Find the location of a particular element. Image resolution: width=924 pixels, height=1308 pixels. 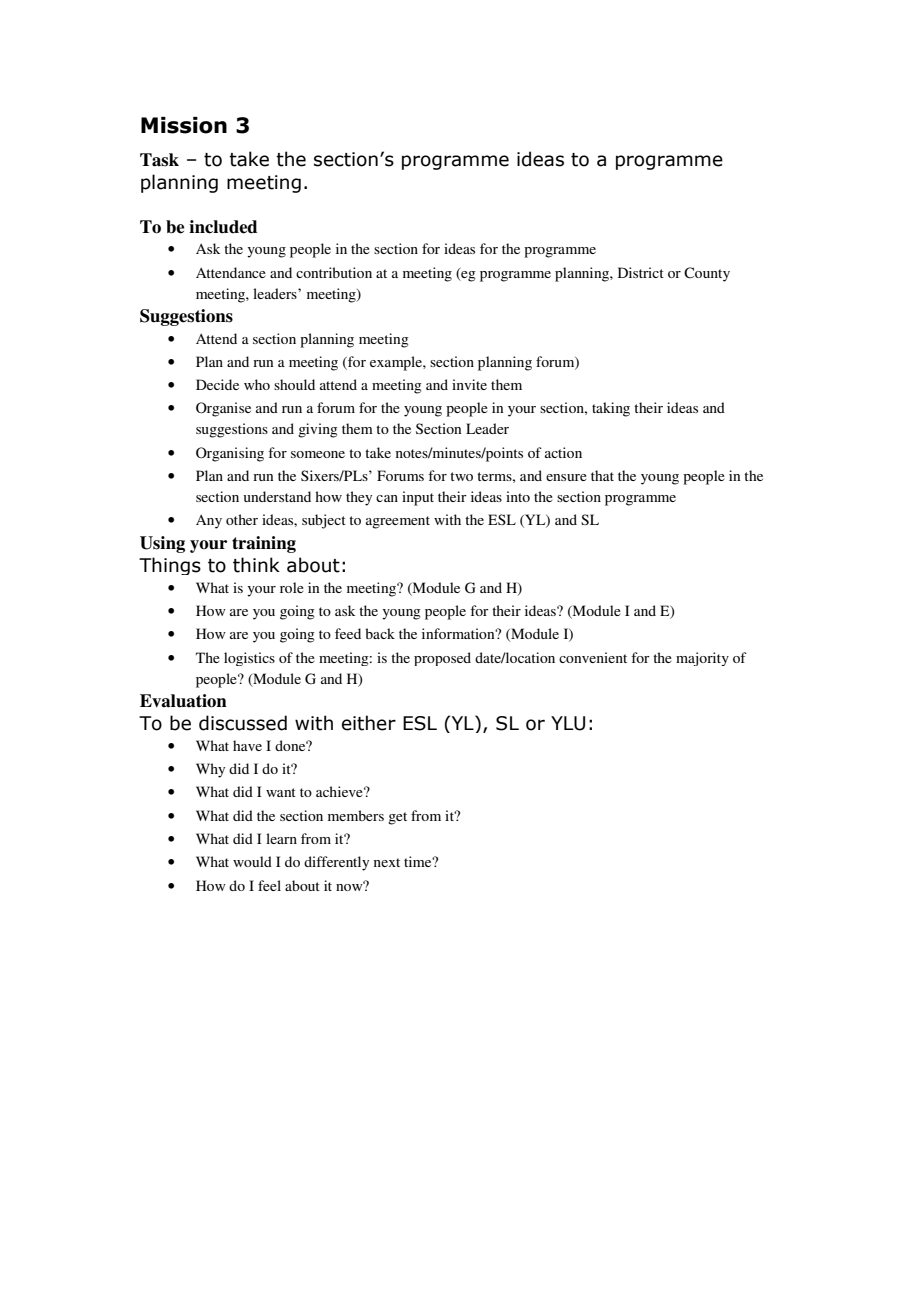

Mission is located at coordinates (184, 125).
